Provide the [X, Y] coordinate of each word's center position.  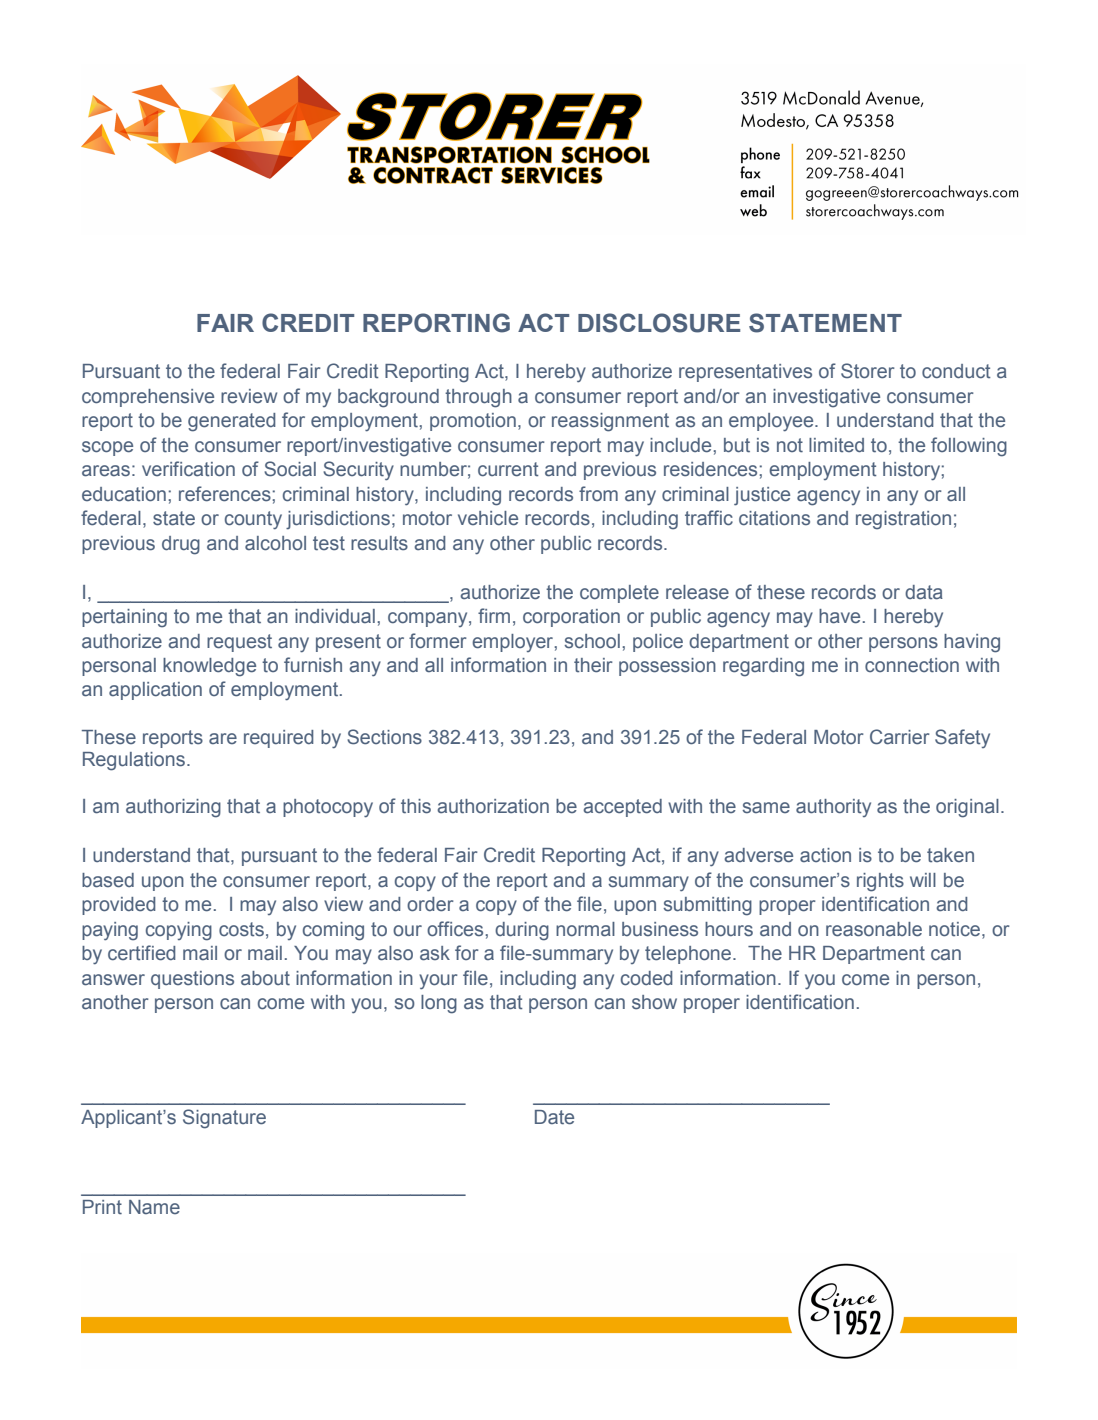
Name [154, 1207]
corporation [571, 618]
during [522, 931]
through [478, 398]
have [839, 616]
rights [880, 882]
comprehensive [148, 398]
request [239, 643]
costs [241, 929]
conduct [956, 371]
